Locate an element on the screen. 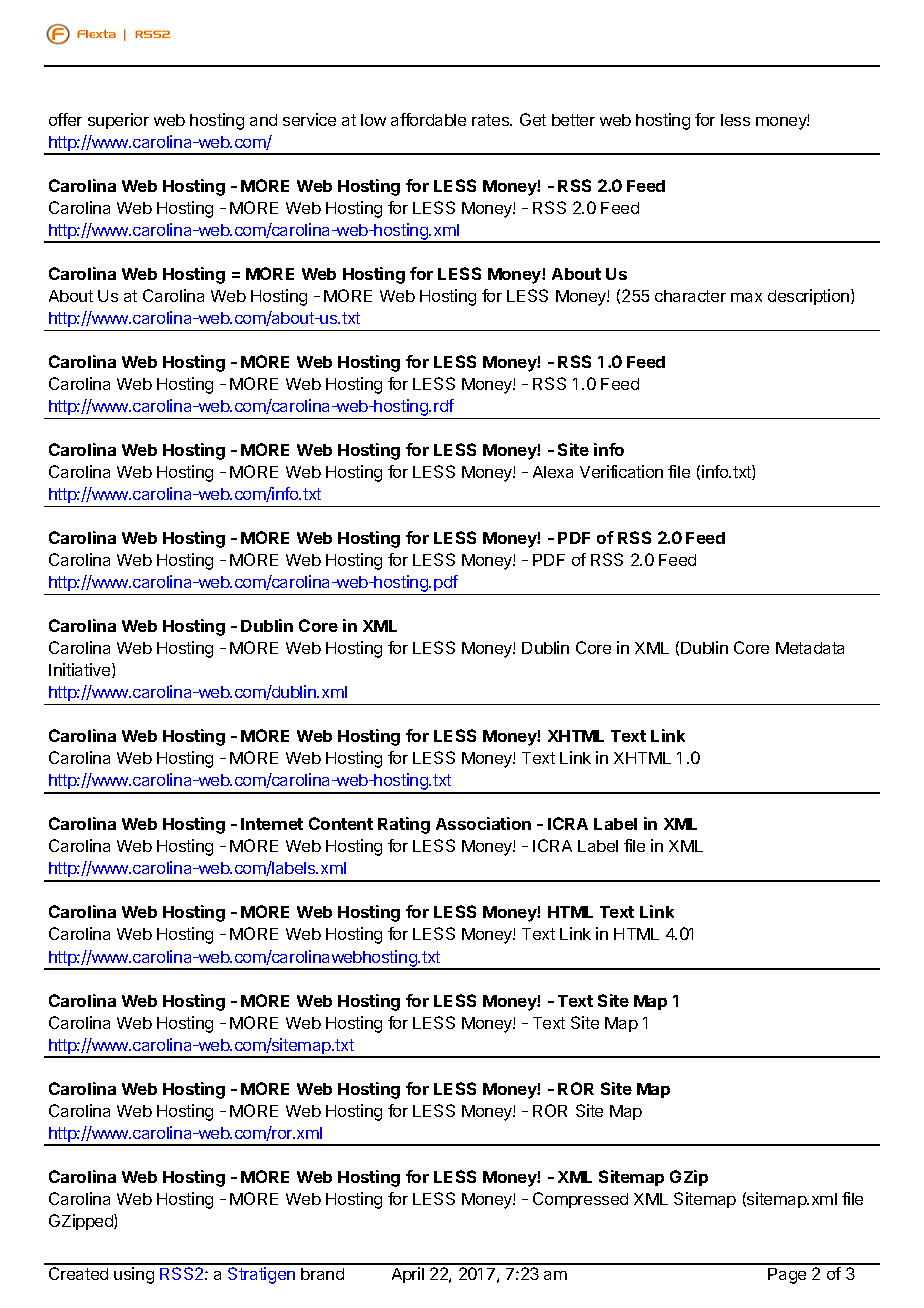 Image resolution: width=924 pixels, height=1308 pixels. Compressed is located at coordinates (580, 1200).
